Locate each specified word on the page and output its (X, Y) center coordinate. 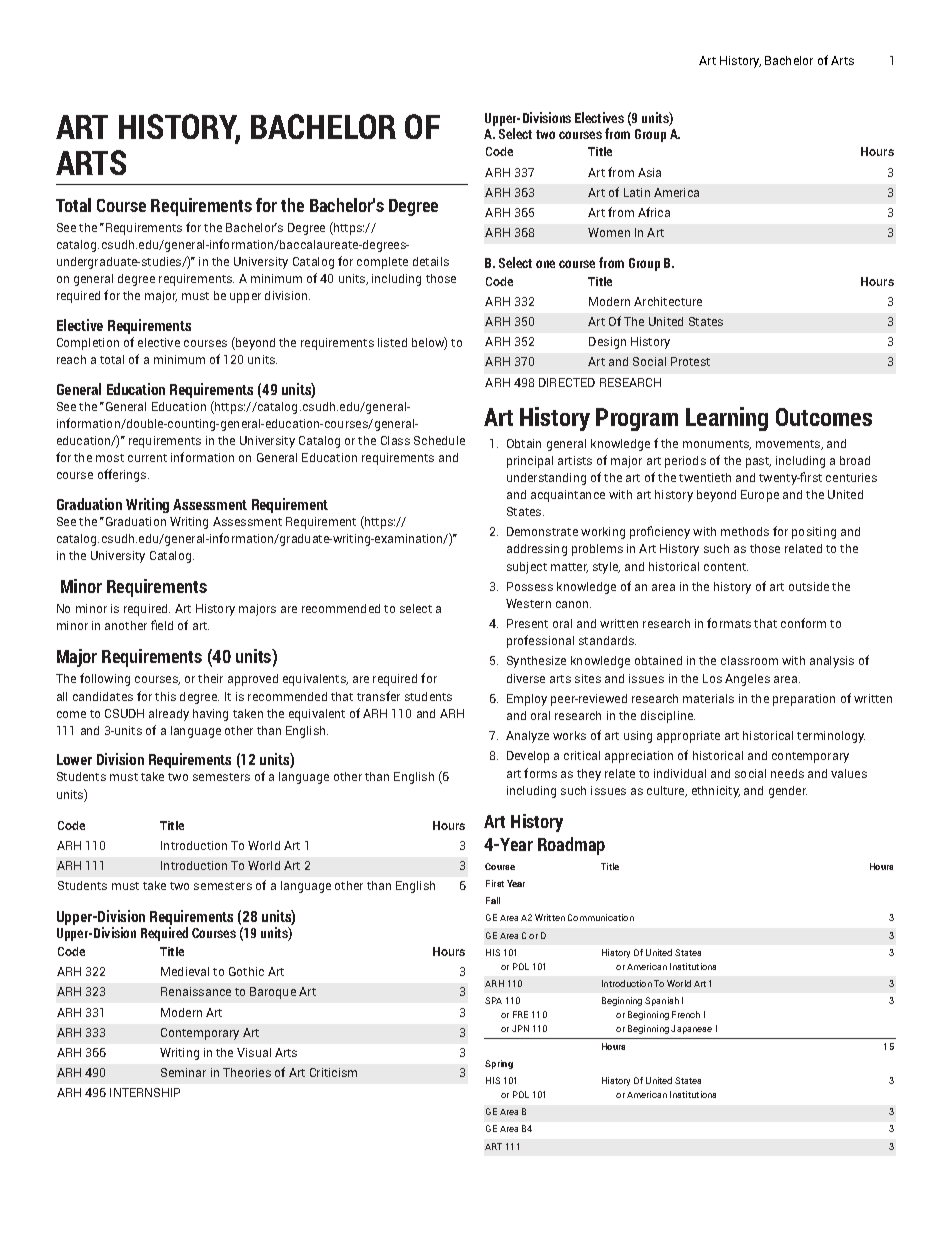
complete (382, 263)
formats (729, 623)
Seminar (183, 1072)
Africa (654, 212)
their (210, 678)
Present (527, 623)
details (431, 261)
